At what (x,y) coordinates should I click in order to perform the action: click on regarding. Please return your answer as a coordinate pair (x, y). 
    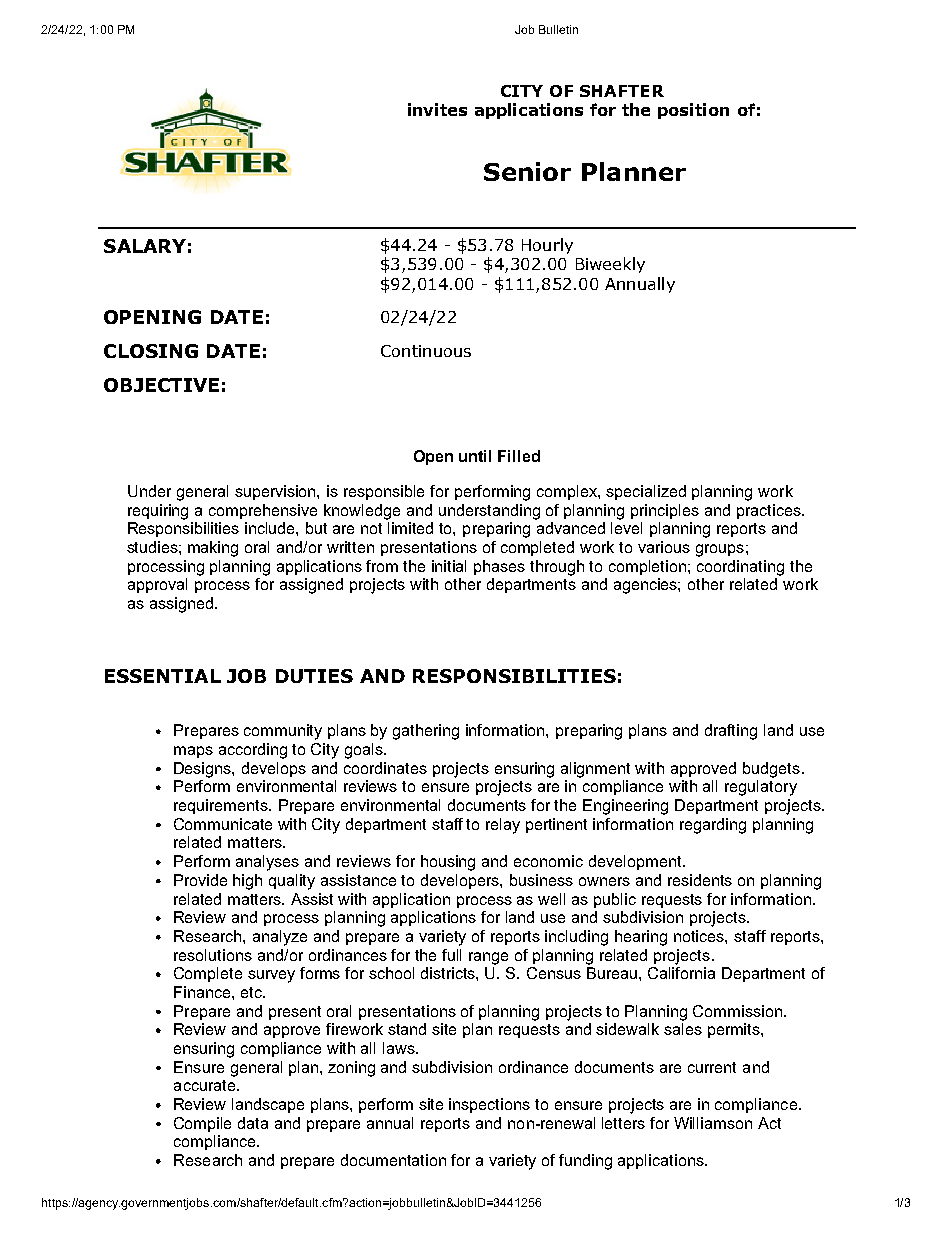
    Looking at the image, I should click on (713, 826).
